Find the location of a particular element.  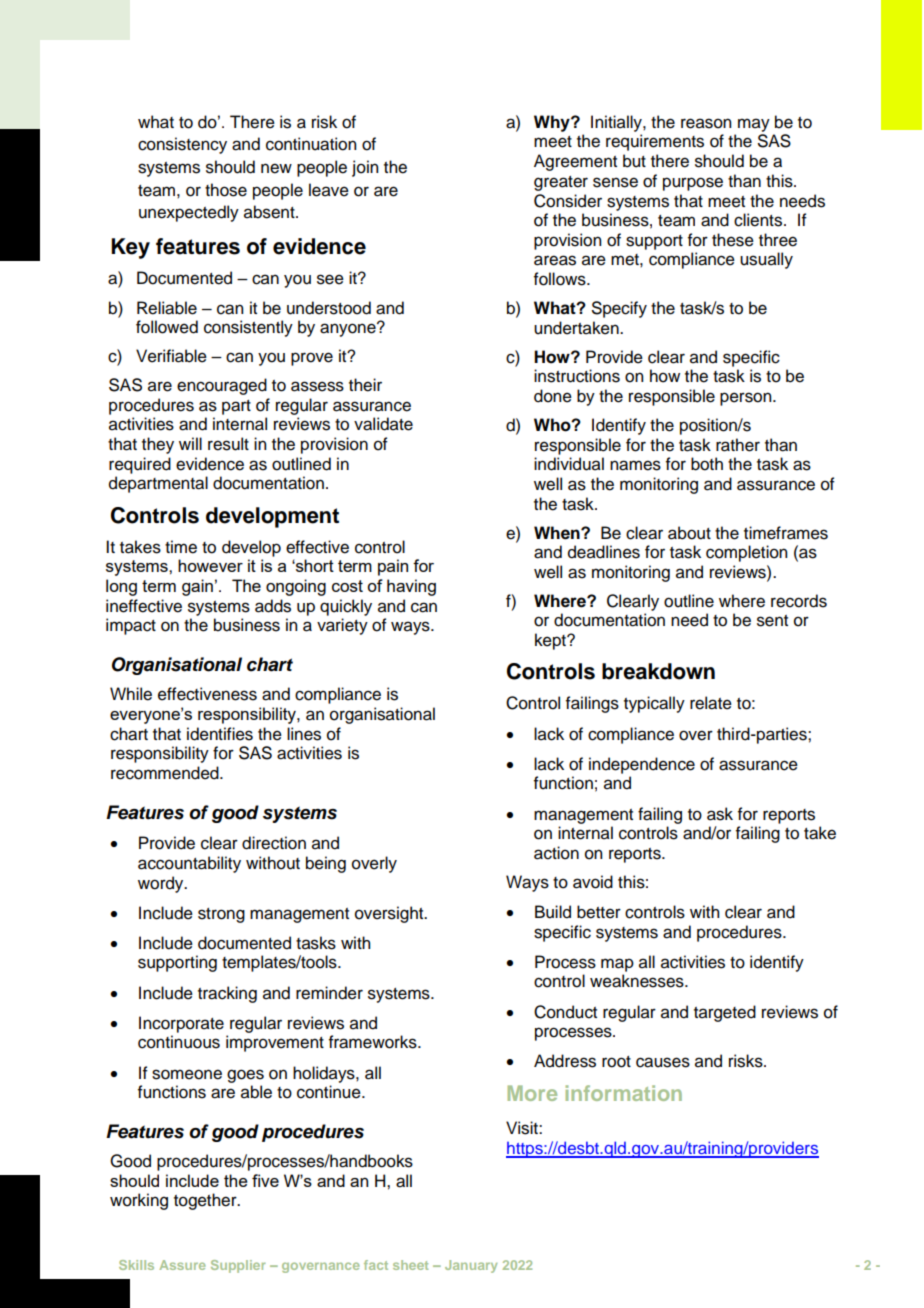

about is located at coordinates (689, 533).
